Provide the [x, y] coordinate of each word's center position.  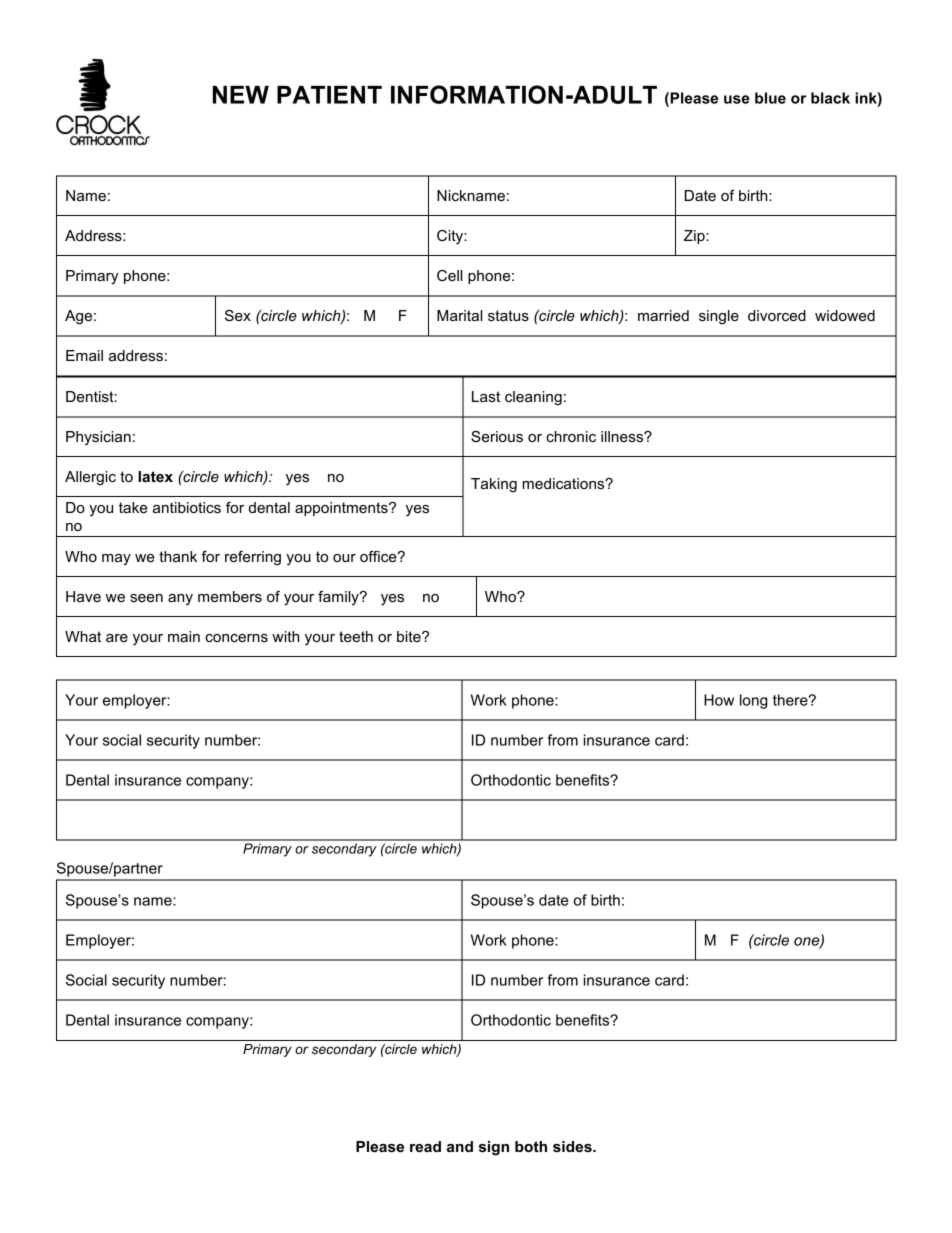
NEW [240, 95]
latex [155, 476]
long [753, 701]
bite [410, 636]
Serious [497, 436]
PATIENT [329, 95]
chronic [571, 436]
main [184, 636]
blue [770, 98]
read [425, 1146]
